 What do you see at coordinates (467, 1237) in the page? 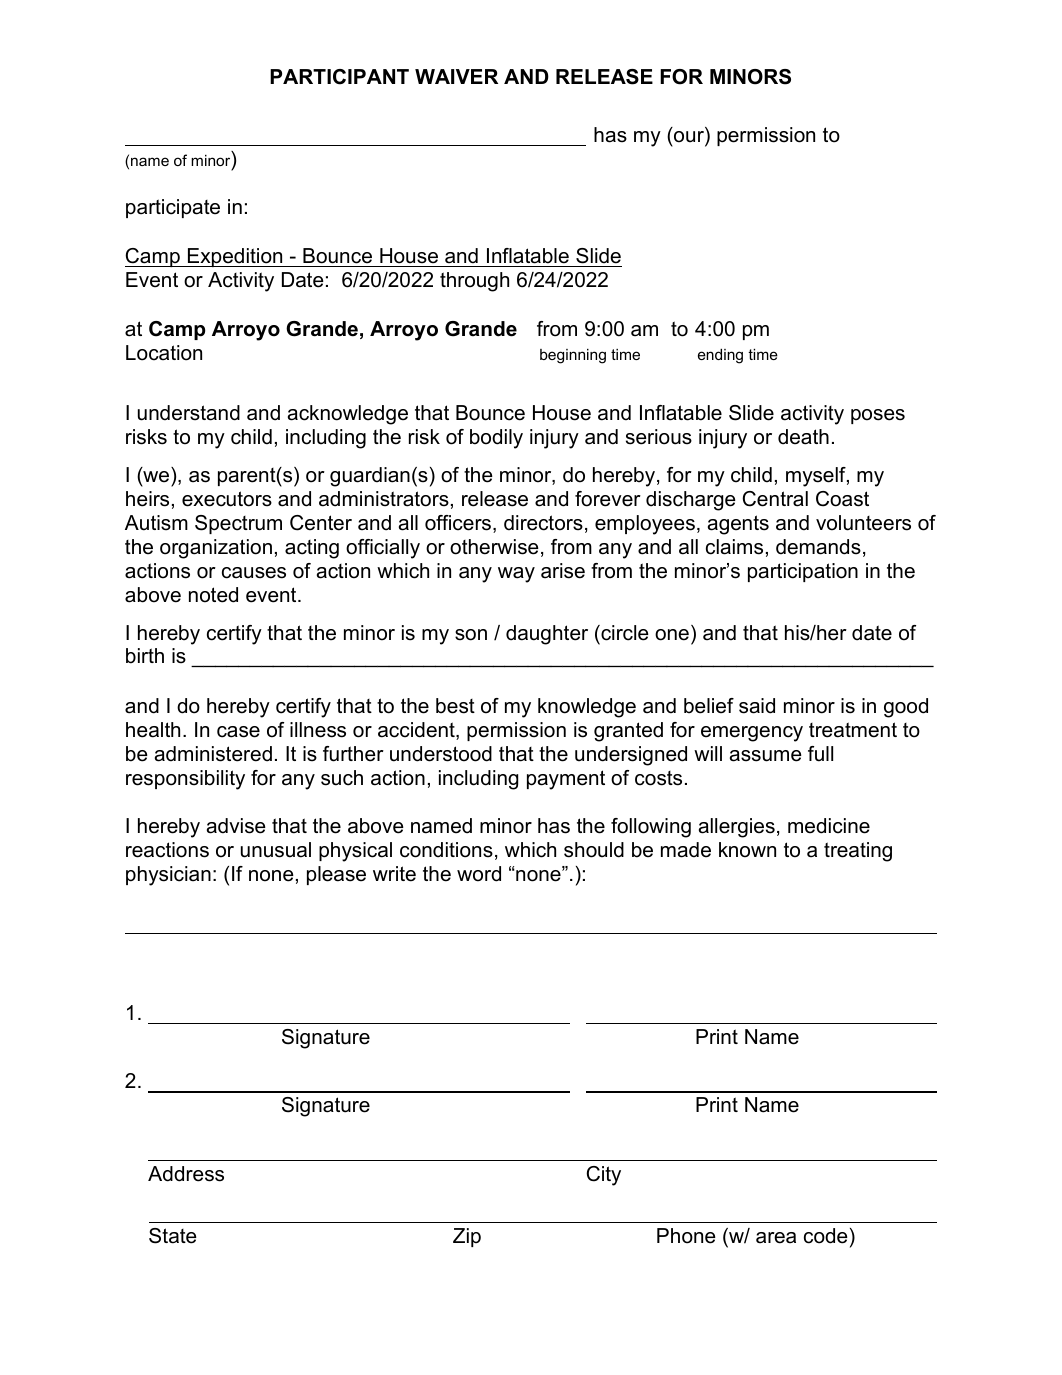
I see `Zip` at bounding box center [467, 1237].
